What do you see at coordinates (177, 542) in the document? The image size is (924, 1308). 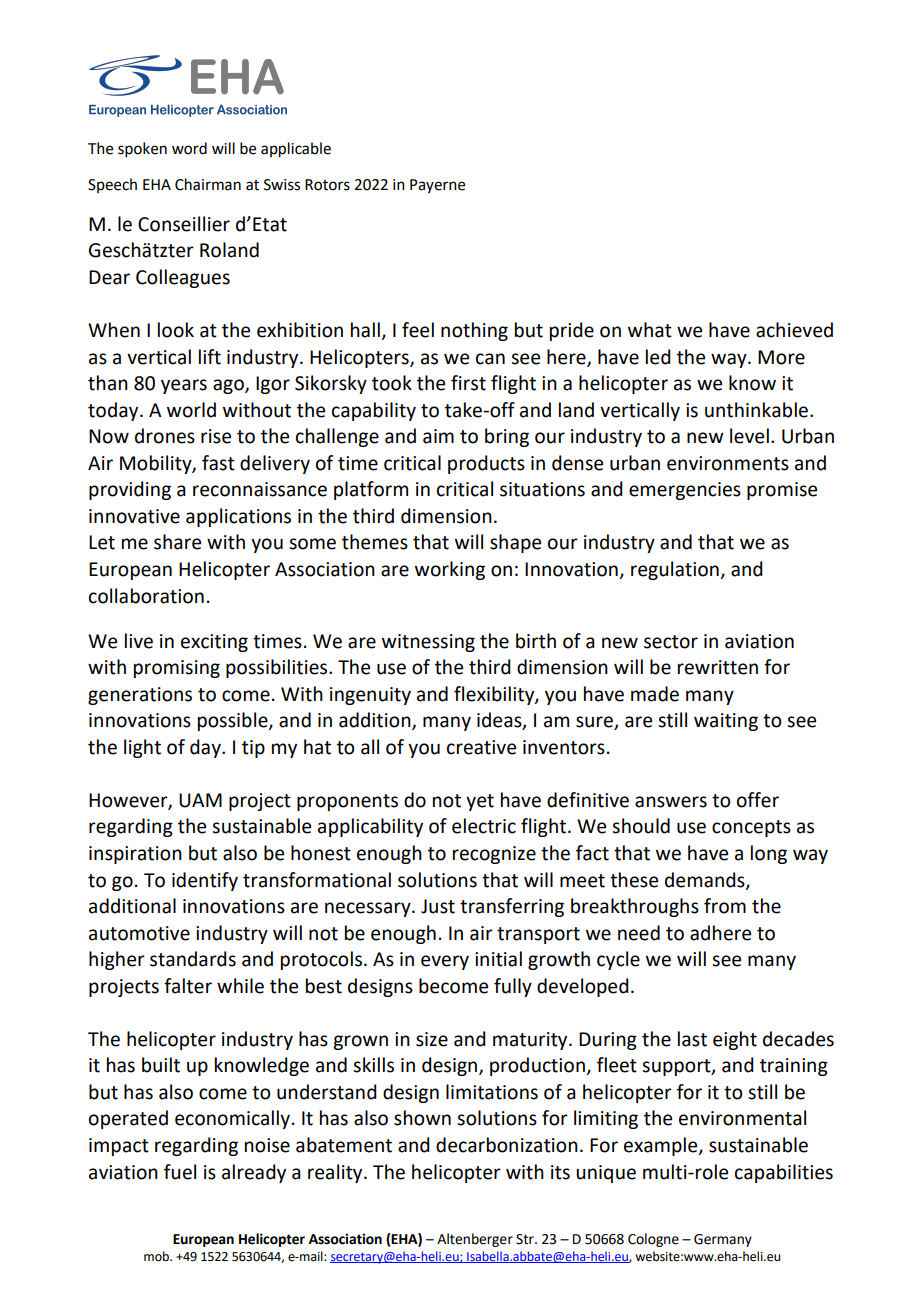 I see `share` at bounding box center [177, 542].
